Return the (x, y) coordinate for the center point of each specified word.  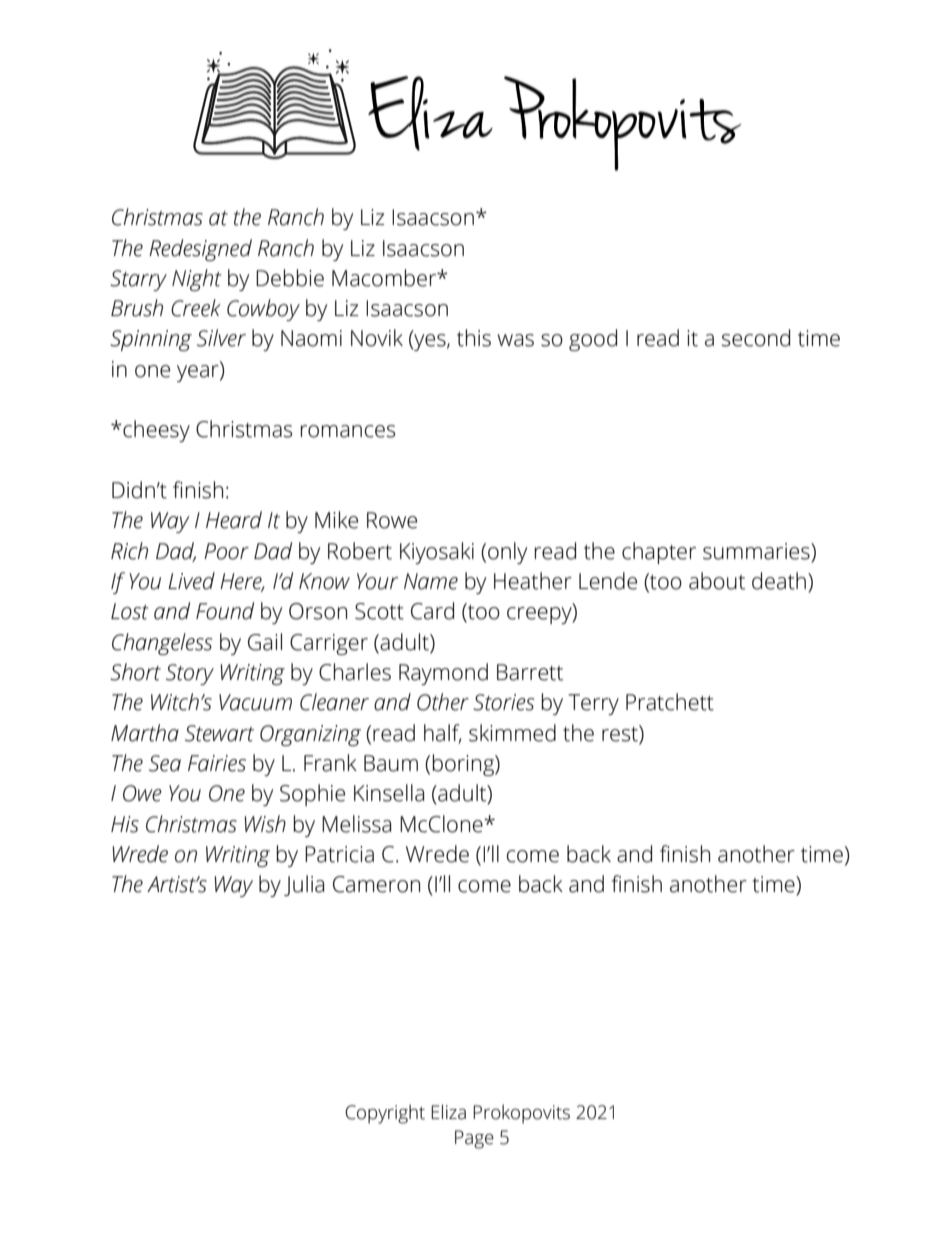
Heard (234, 520)
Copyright (385, 1114)
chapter (659, 553)
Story (190, 674)
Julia (304, 885)
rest (621, 733)
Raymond (443, 674)
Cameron (376, 884)
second (756, 338)
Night (197, 280)
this (474, 338)
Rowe (392, 520)
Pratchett (670, 702)
